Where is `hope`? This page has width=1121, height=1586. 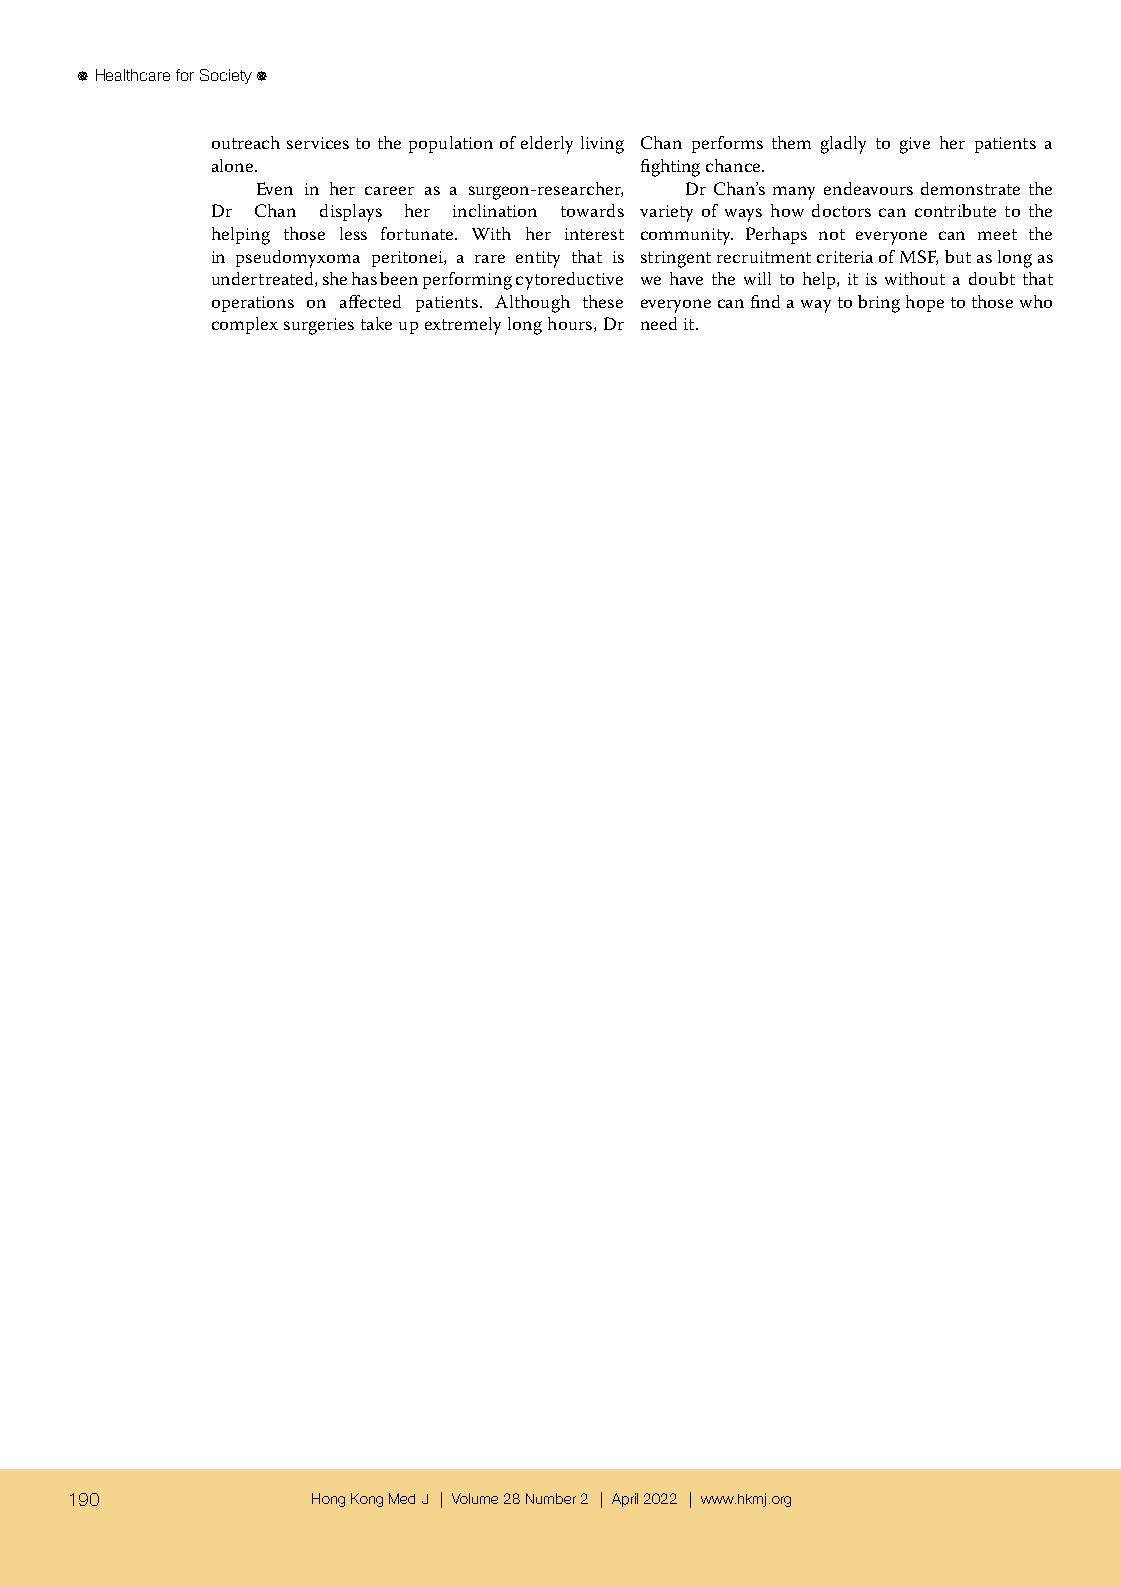
hope is located at coordinates (925, 303).
